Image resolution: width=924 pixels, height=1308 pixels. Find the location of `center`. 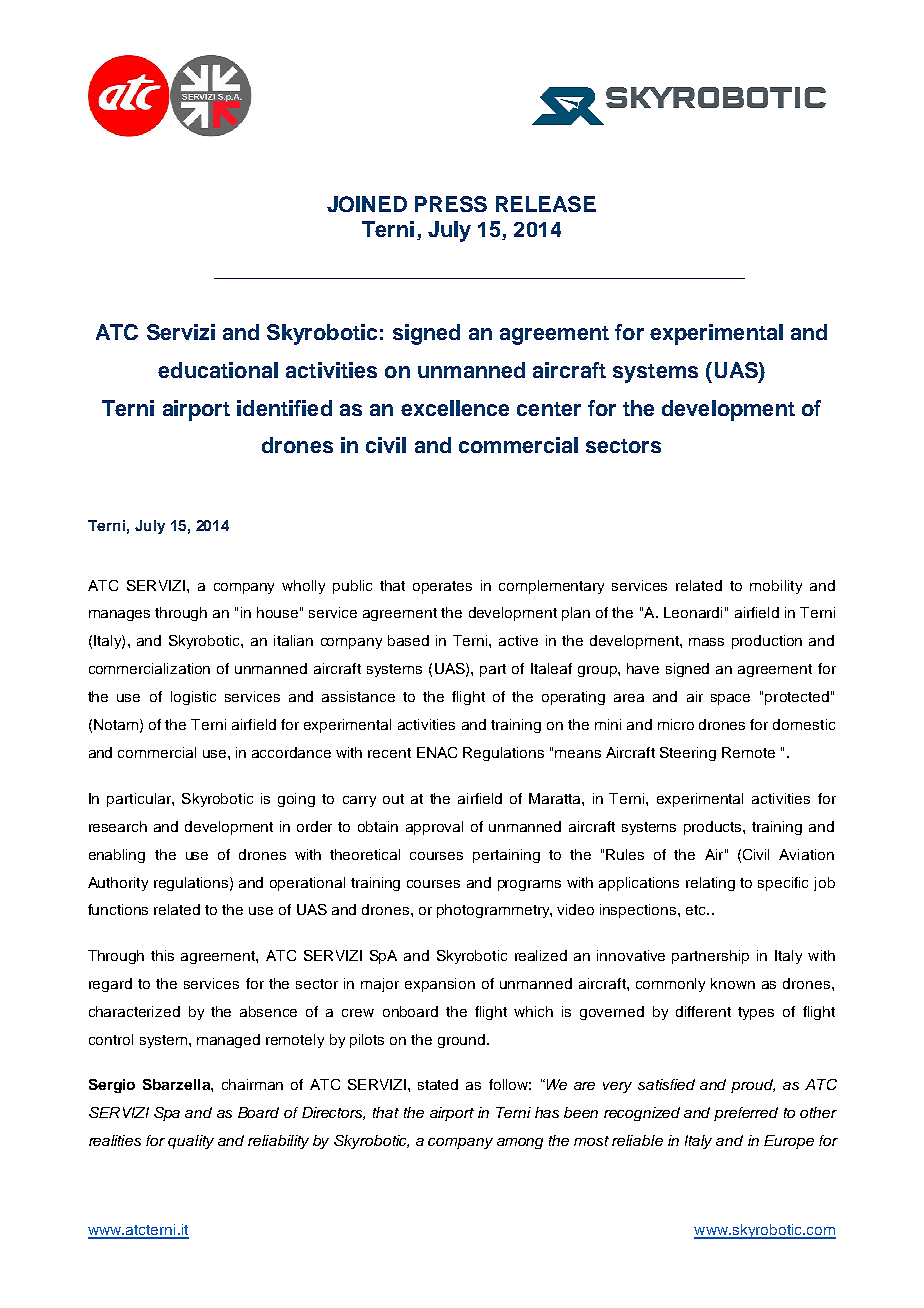

center is located at coordinates (549, 409).
